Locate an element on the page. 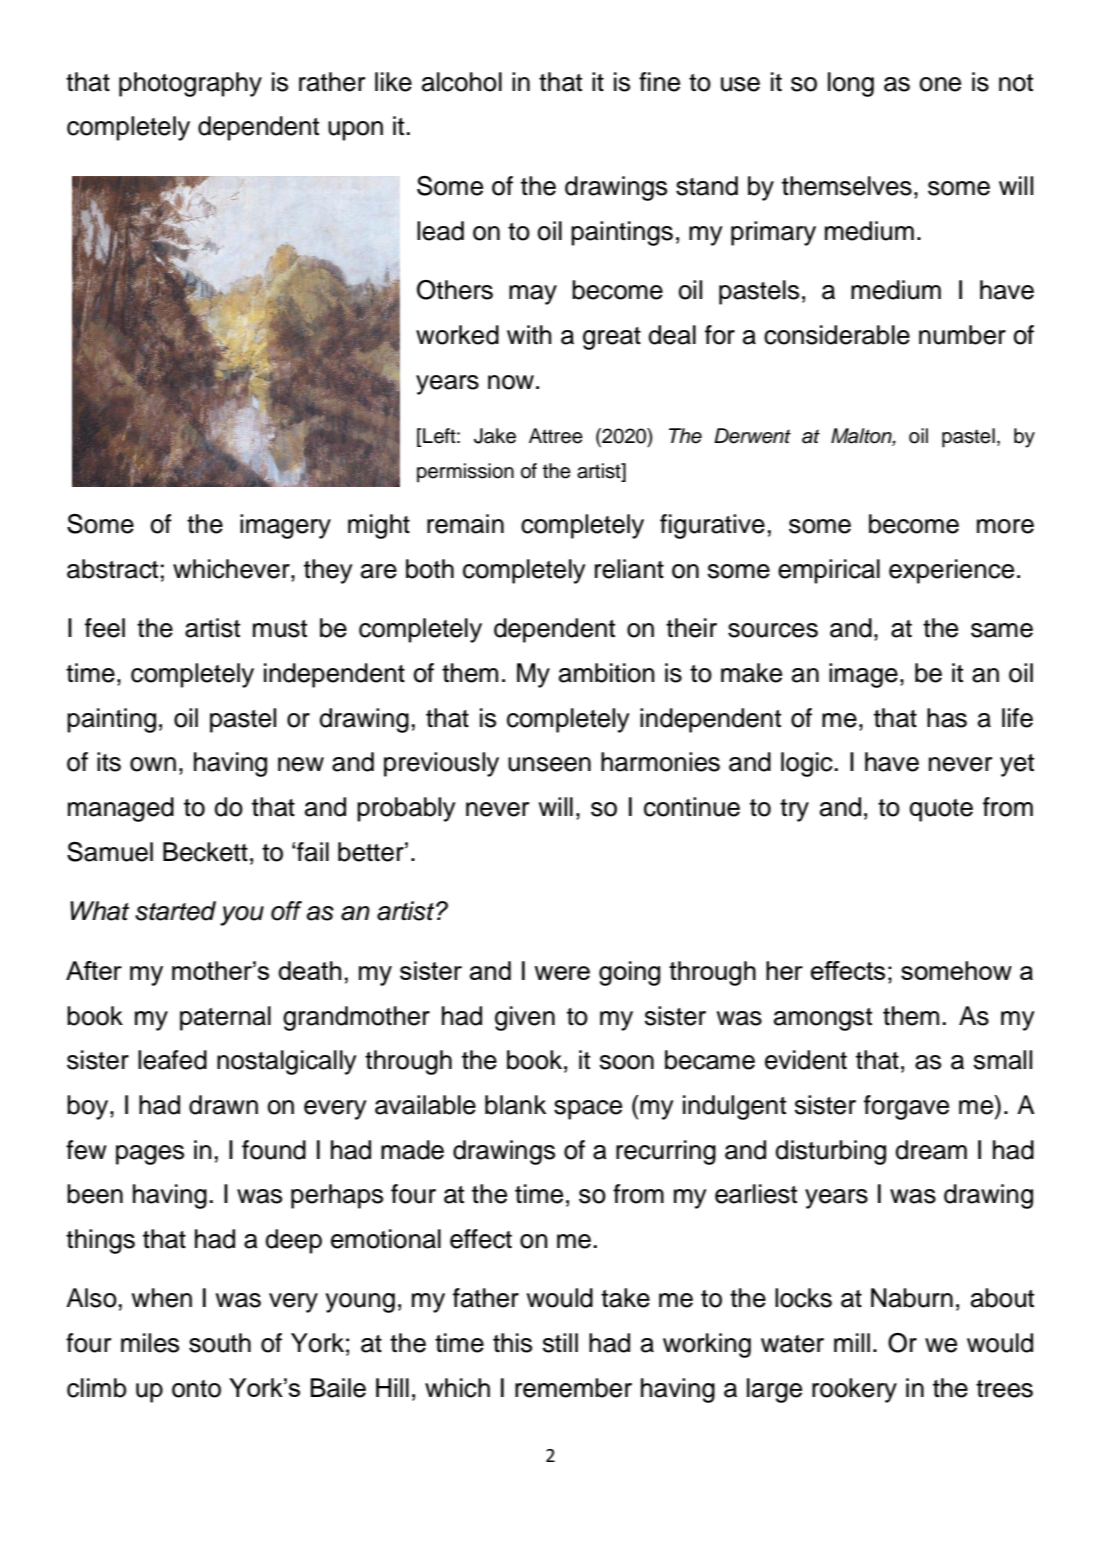 Image resolution: width=1101 pixels, height=1558 pixels. photography is located at coordinates (190, 84).
